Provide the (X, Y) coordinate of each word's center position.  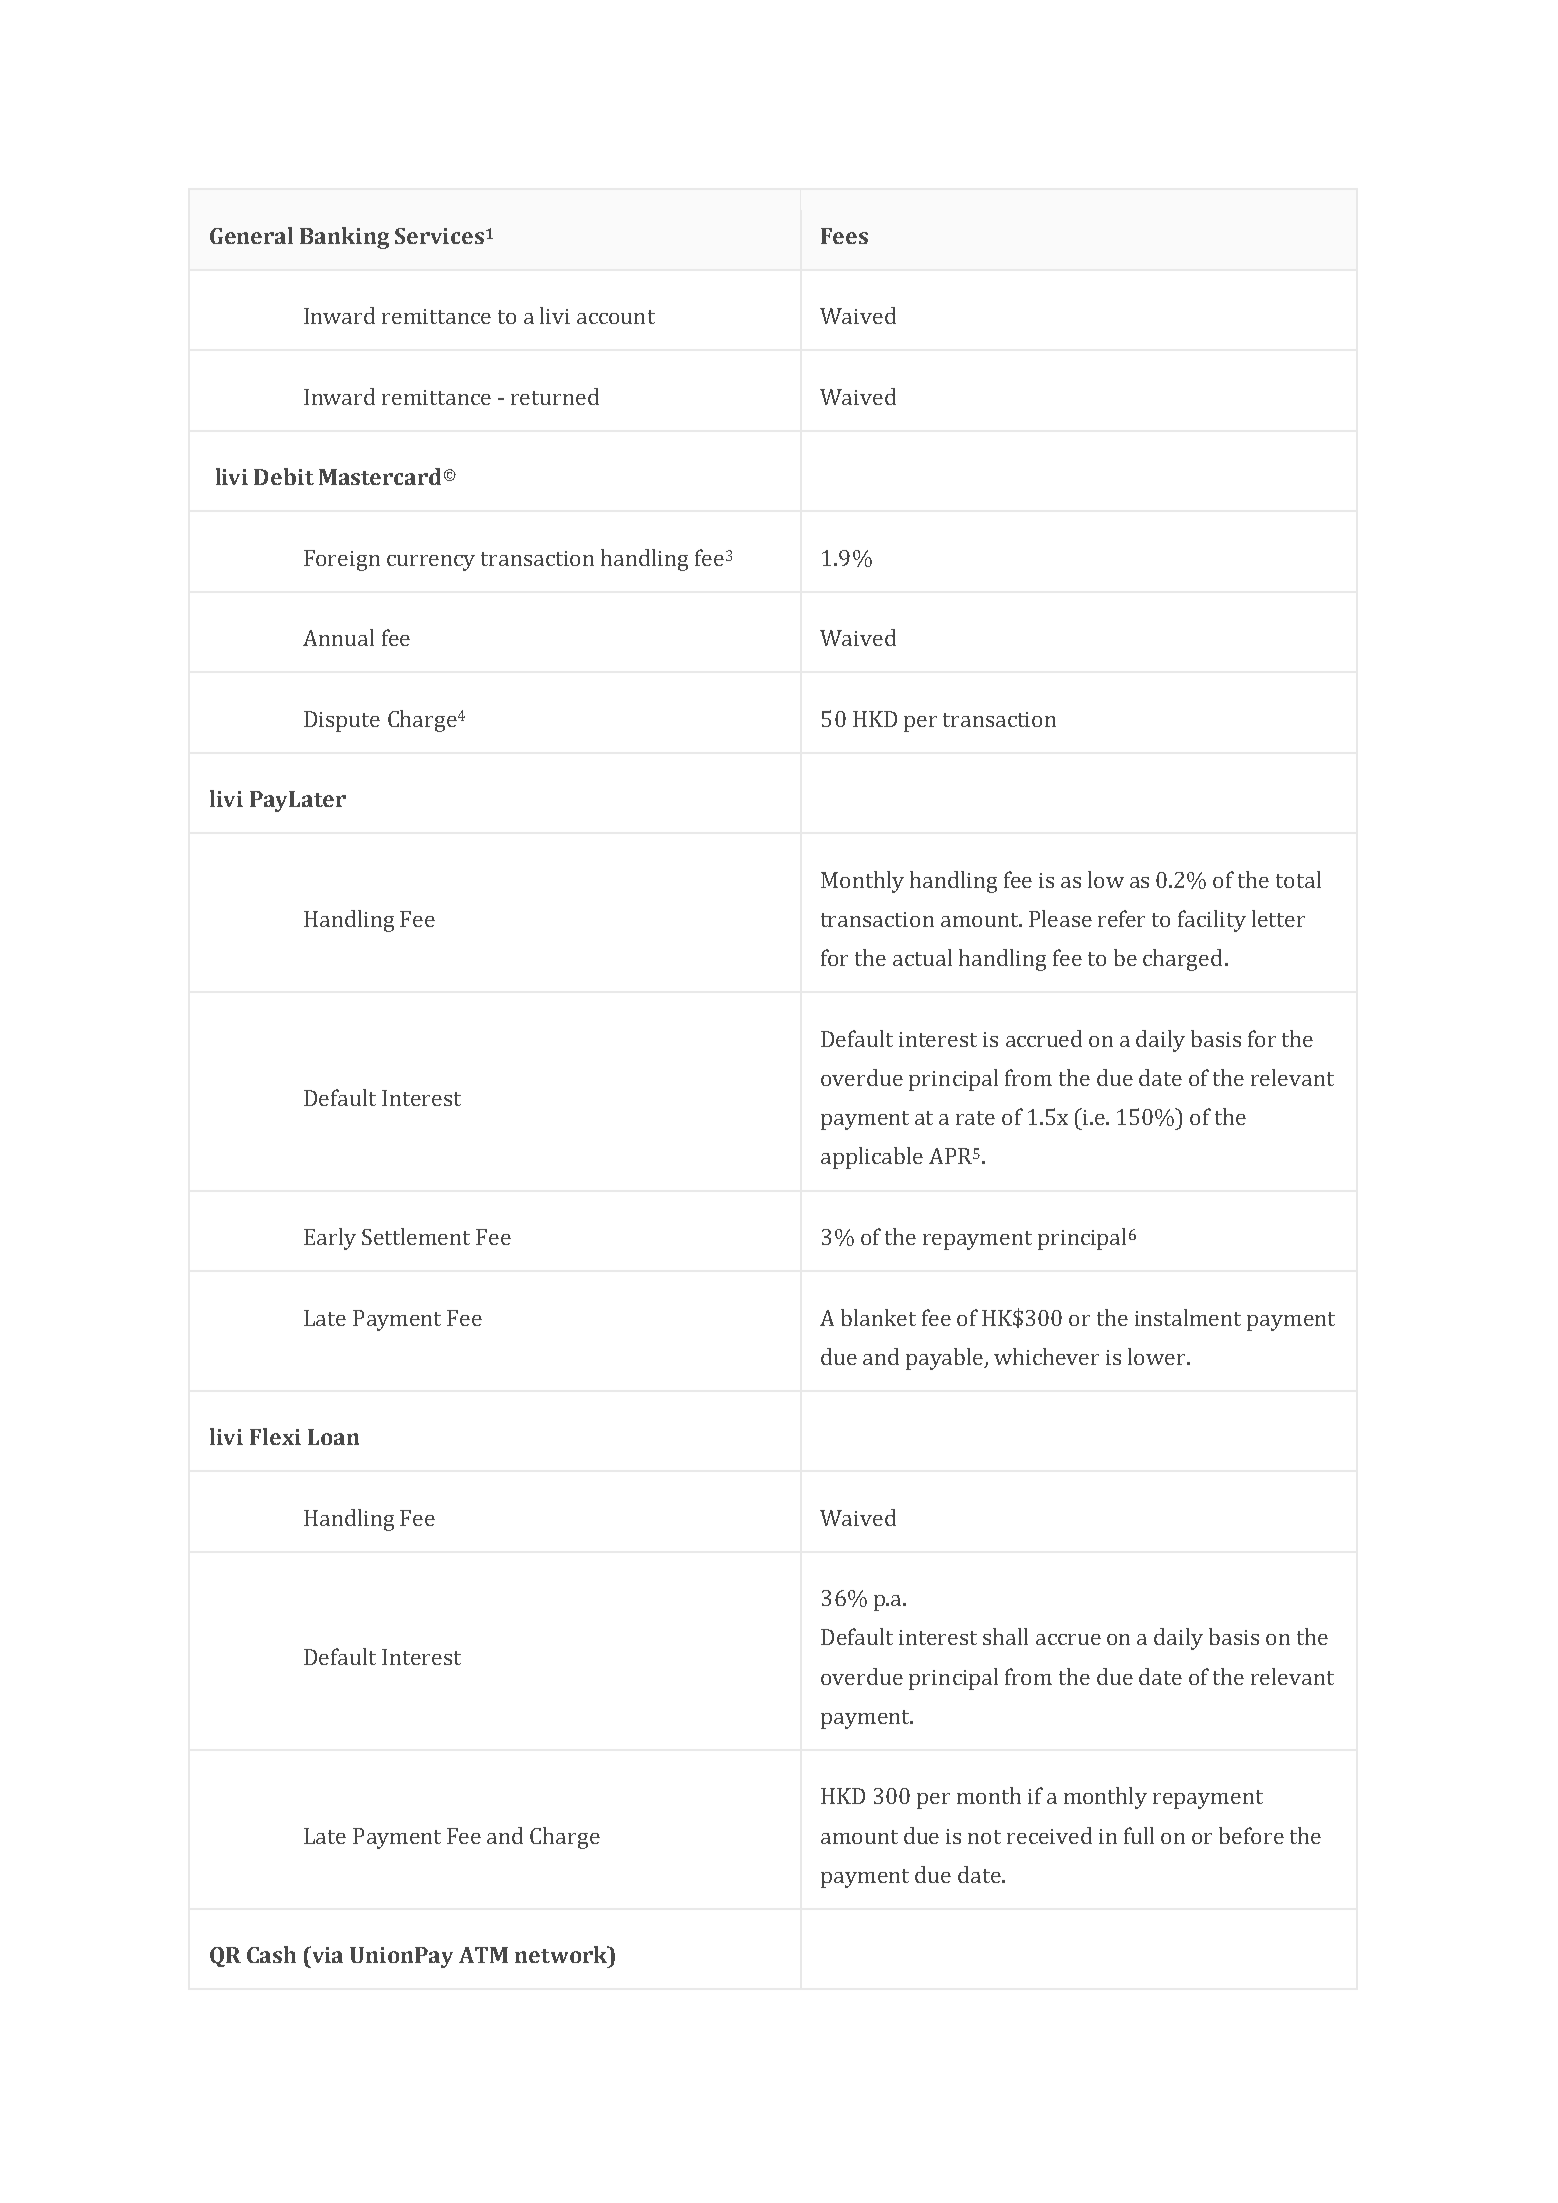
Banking (344, 238)
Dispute (342, 721)
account (616, 317)
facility (1212, 921)
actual (922, 957)
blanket (878, 1317)
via (326, 1954)
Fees (844, 236)
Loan (333, 1437)
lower (1158, 1356)
